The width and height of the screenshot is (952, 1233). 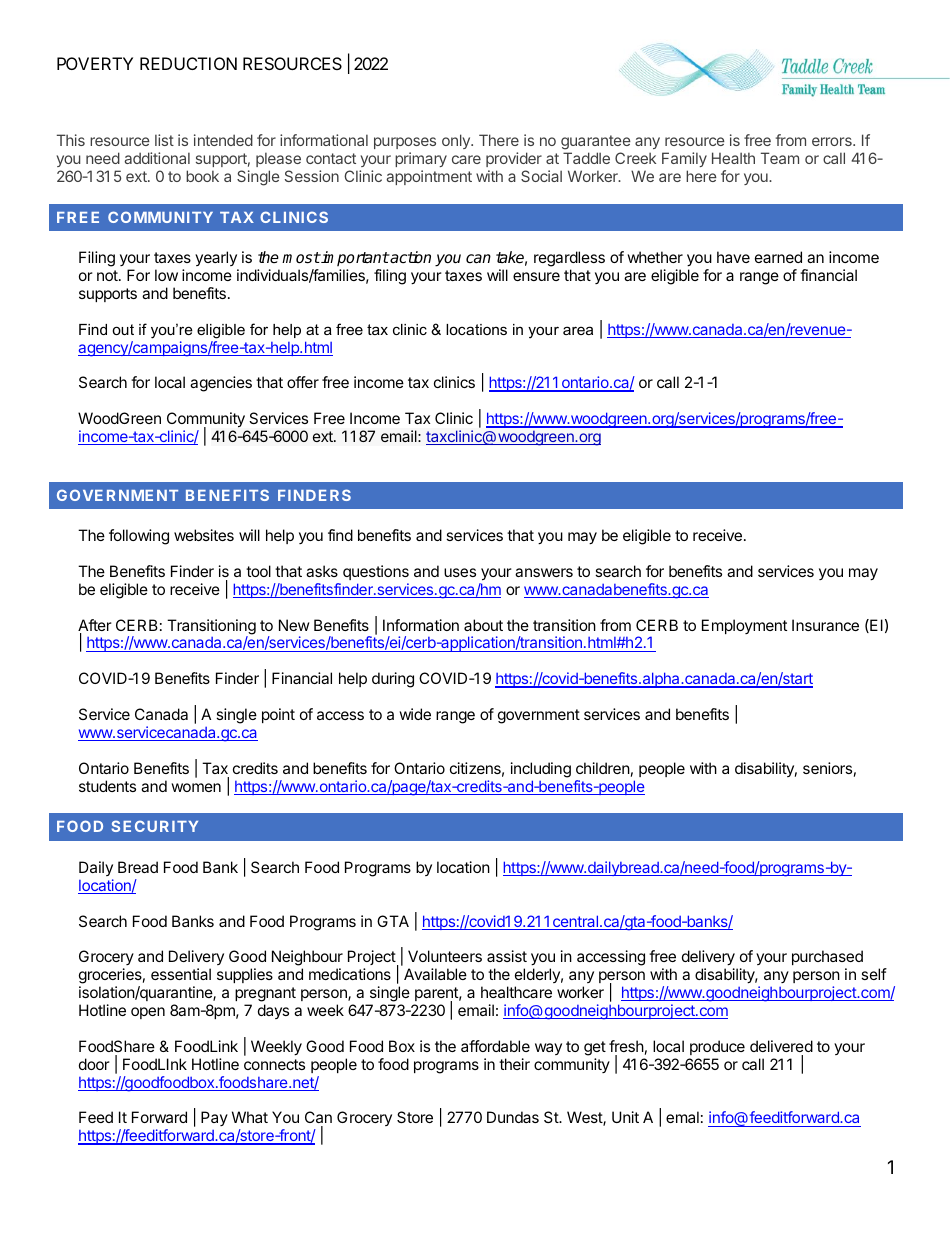 I want to click on delivered, so click(x=781, y=1046).
